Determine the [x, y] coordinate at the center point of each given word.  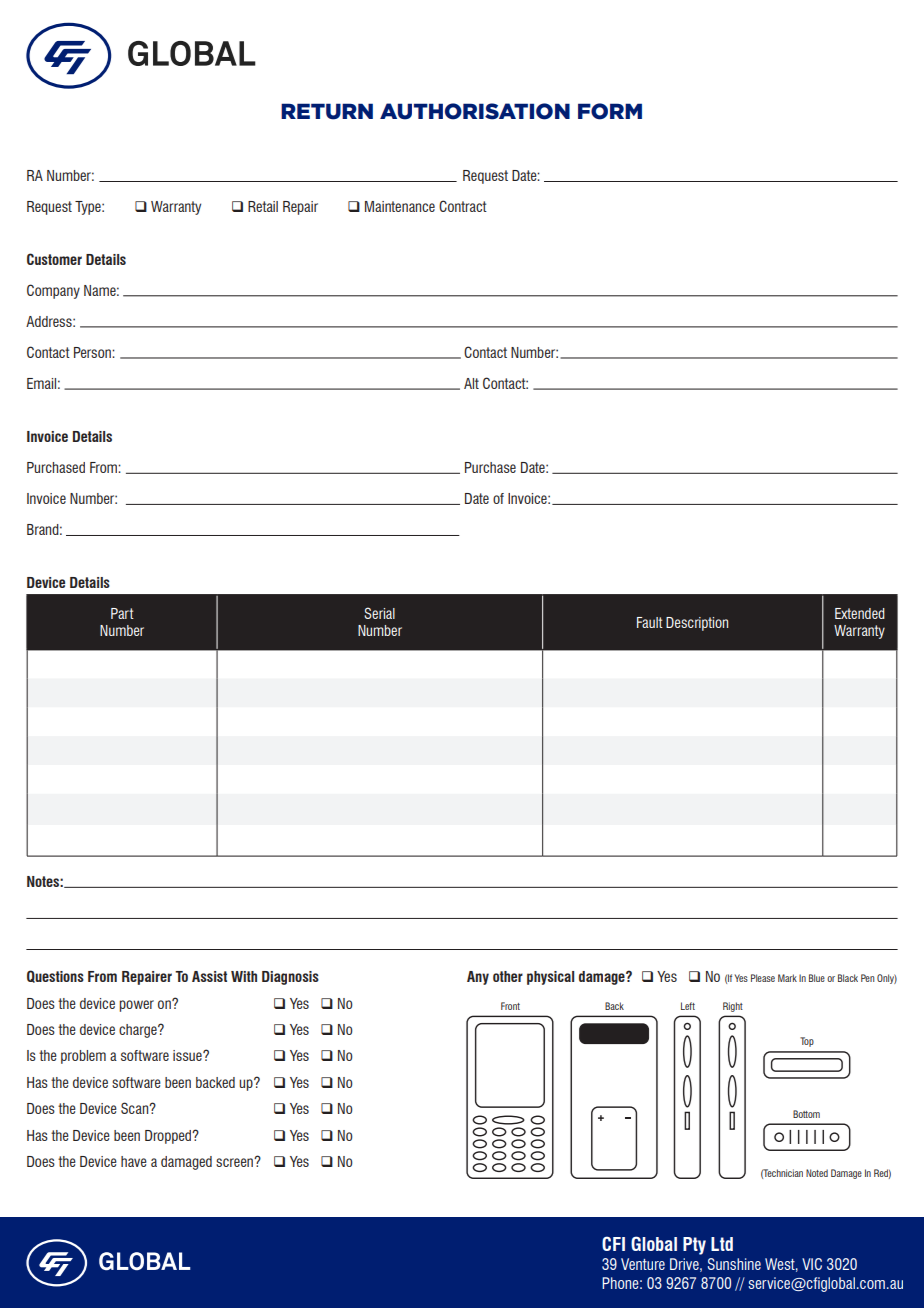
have [134, 1161]
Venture [643, 1264]
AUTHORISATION [475, 111]
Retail [263, 206]
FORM [610, 111]
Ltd [722, 1244]
